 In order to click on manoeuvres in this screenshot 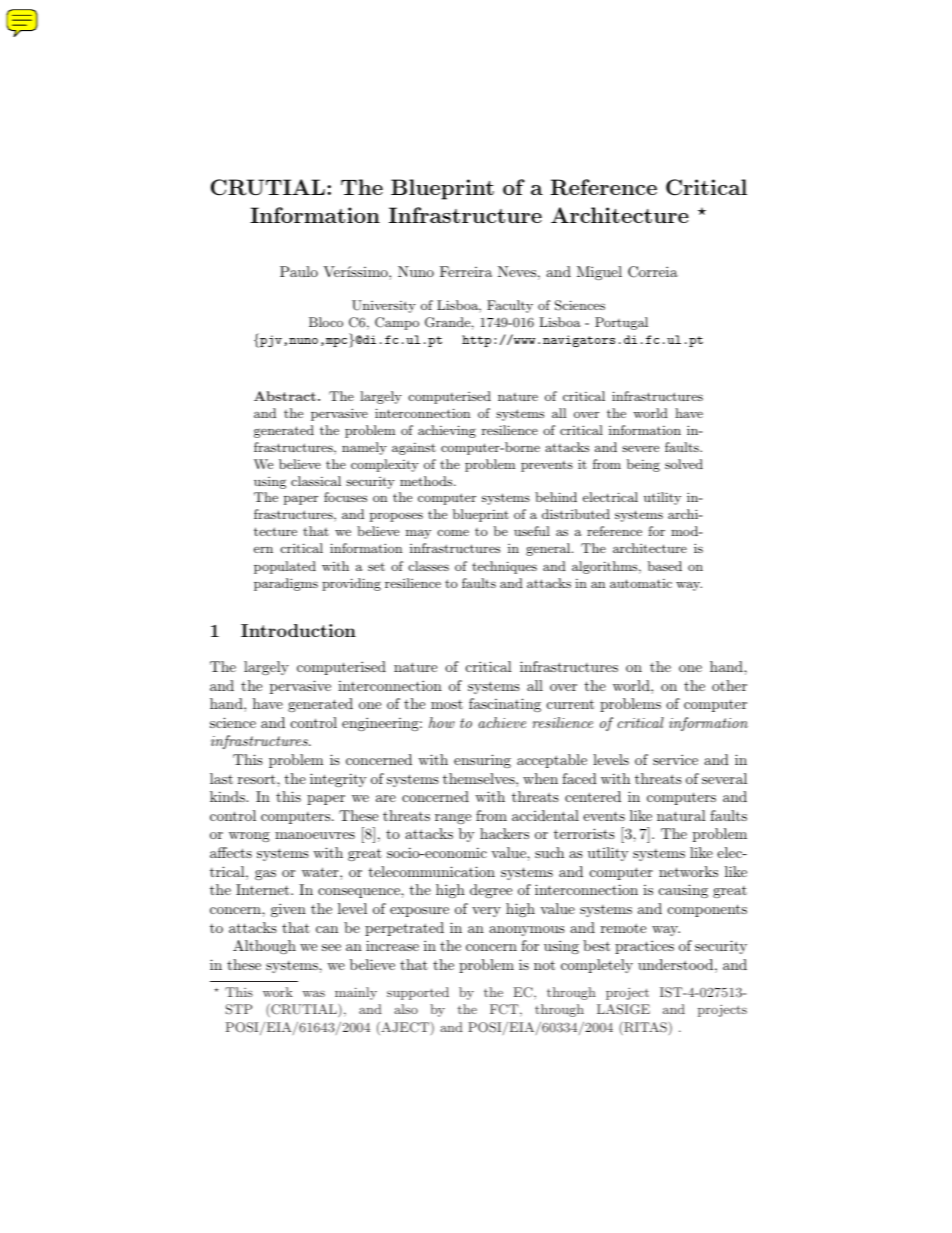, I will do `click(315, 835)`.
